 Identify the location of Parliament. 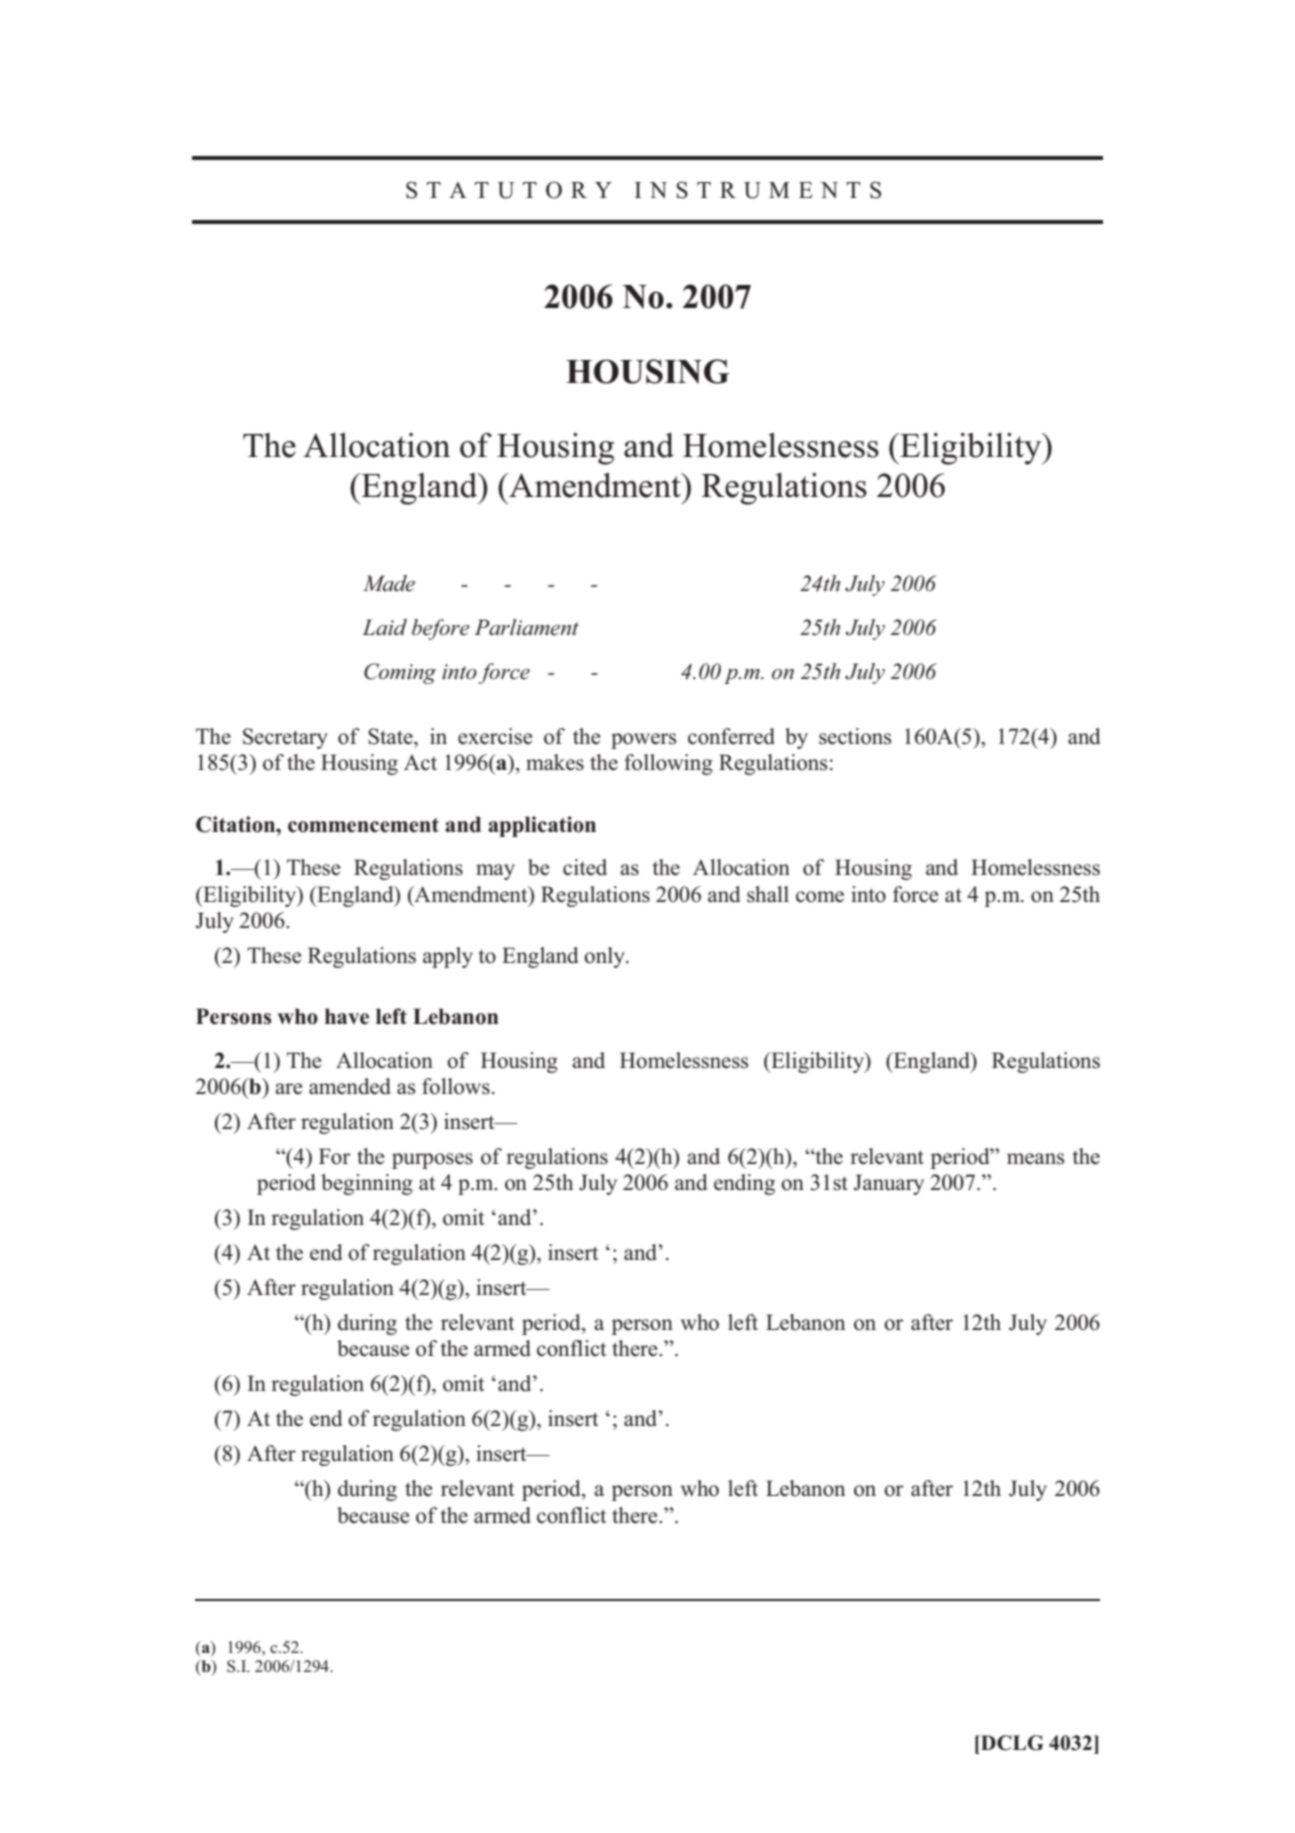
(526, 627).
